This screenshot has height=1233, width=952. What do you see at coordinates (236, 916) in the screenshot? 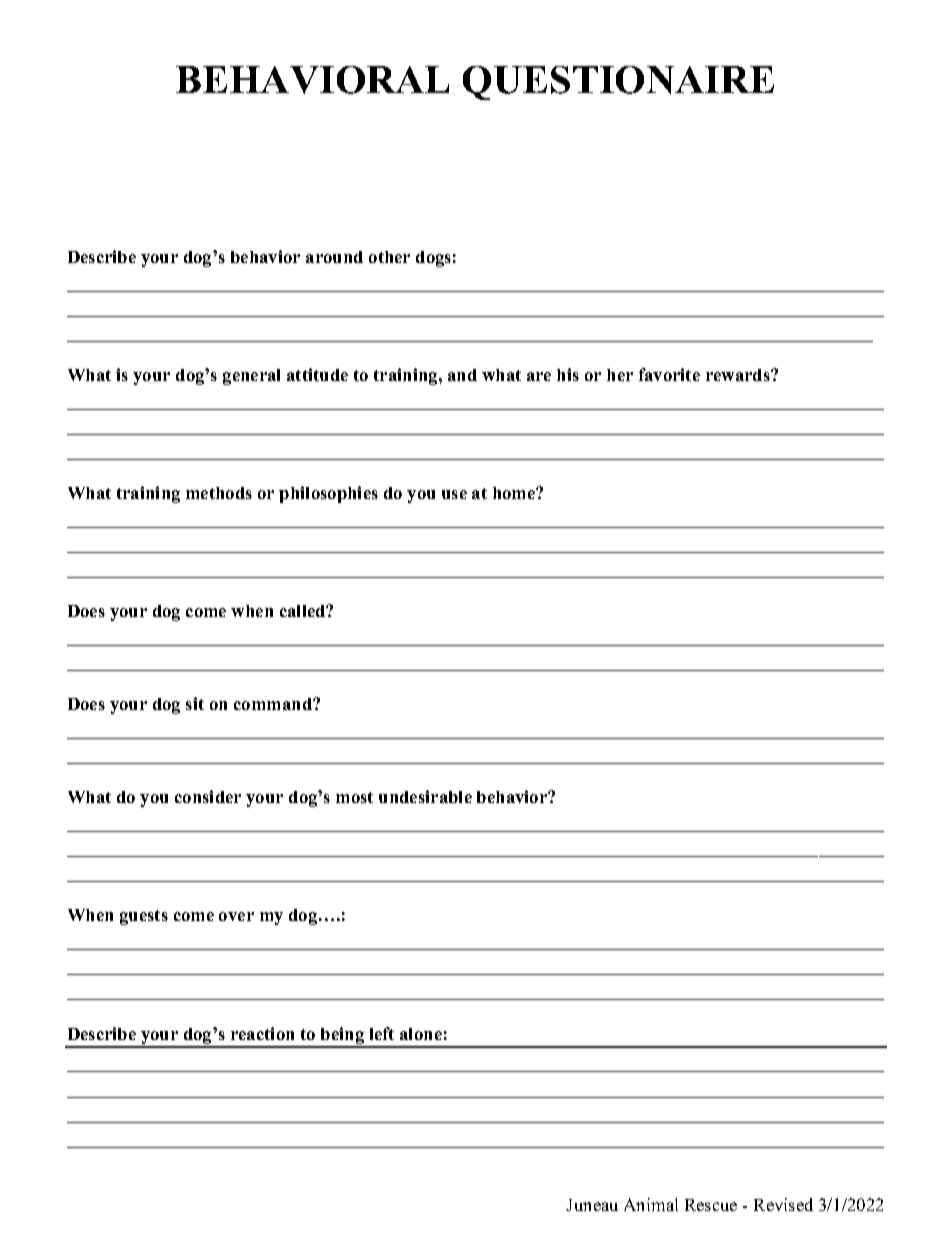
I see `over` at bounding box center [236, 916].
